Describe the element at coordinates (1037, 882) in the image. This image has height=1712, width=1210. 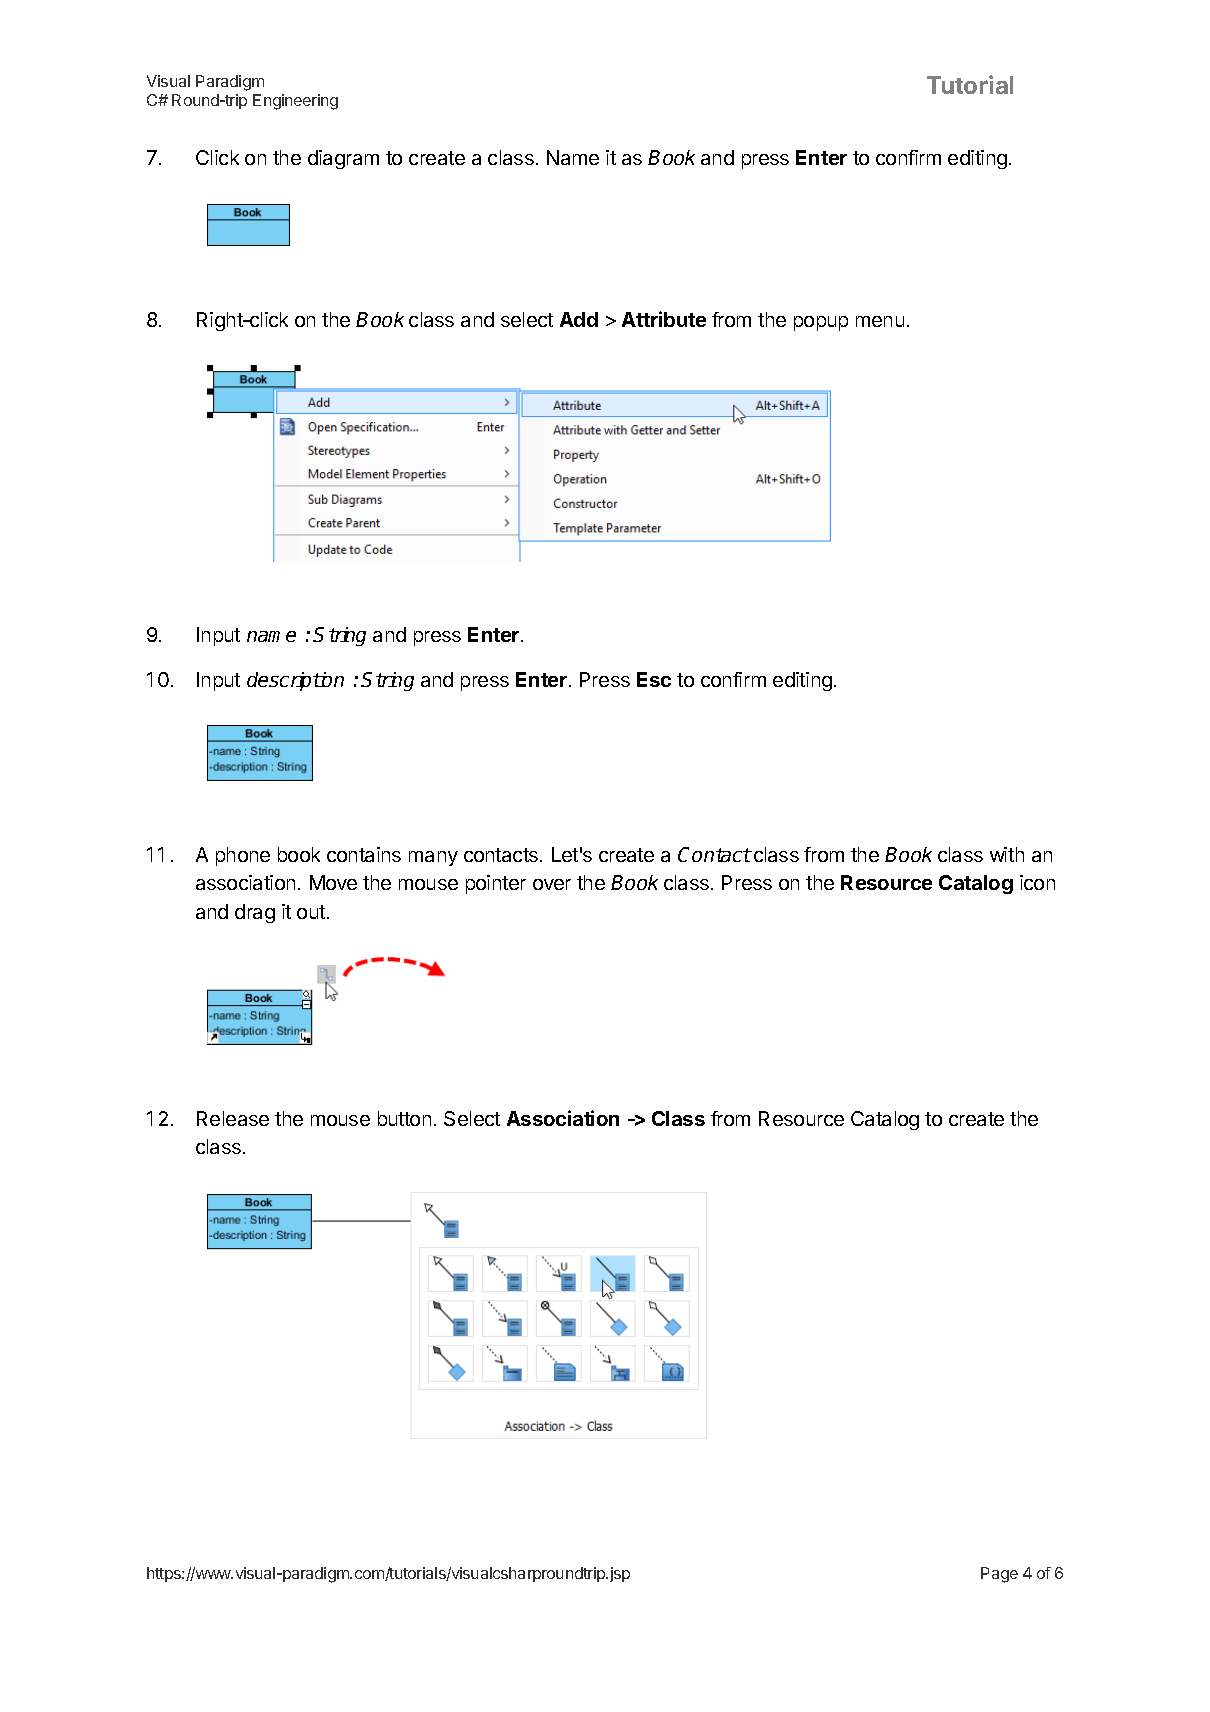
I see `icon` at that location.
